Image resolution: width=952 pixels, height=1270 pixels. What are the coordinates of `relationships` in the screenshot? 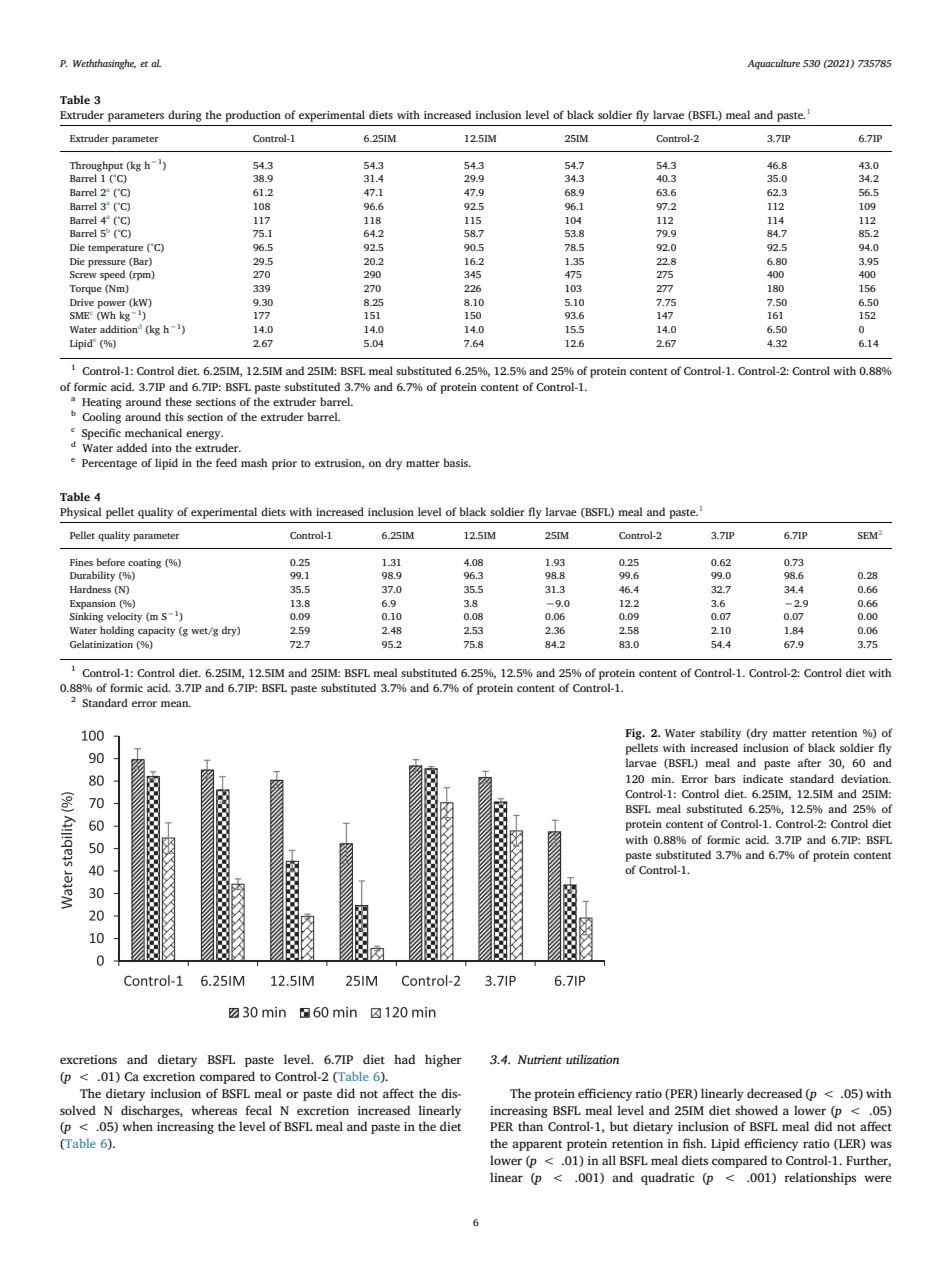 It's located at (820, 1178).
